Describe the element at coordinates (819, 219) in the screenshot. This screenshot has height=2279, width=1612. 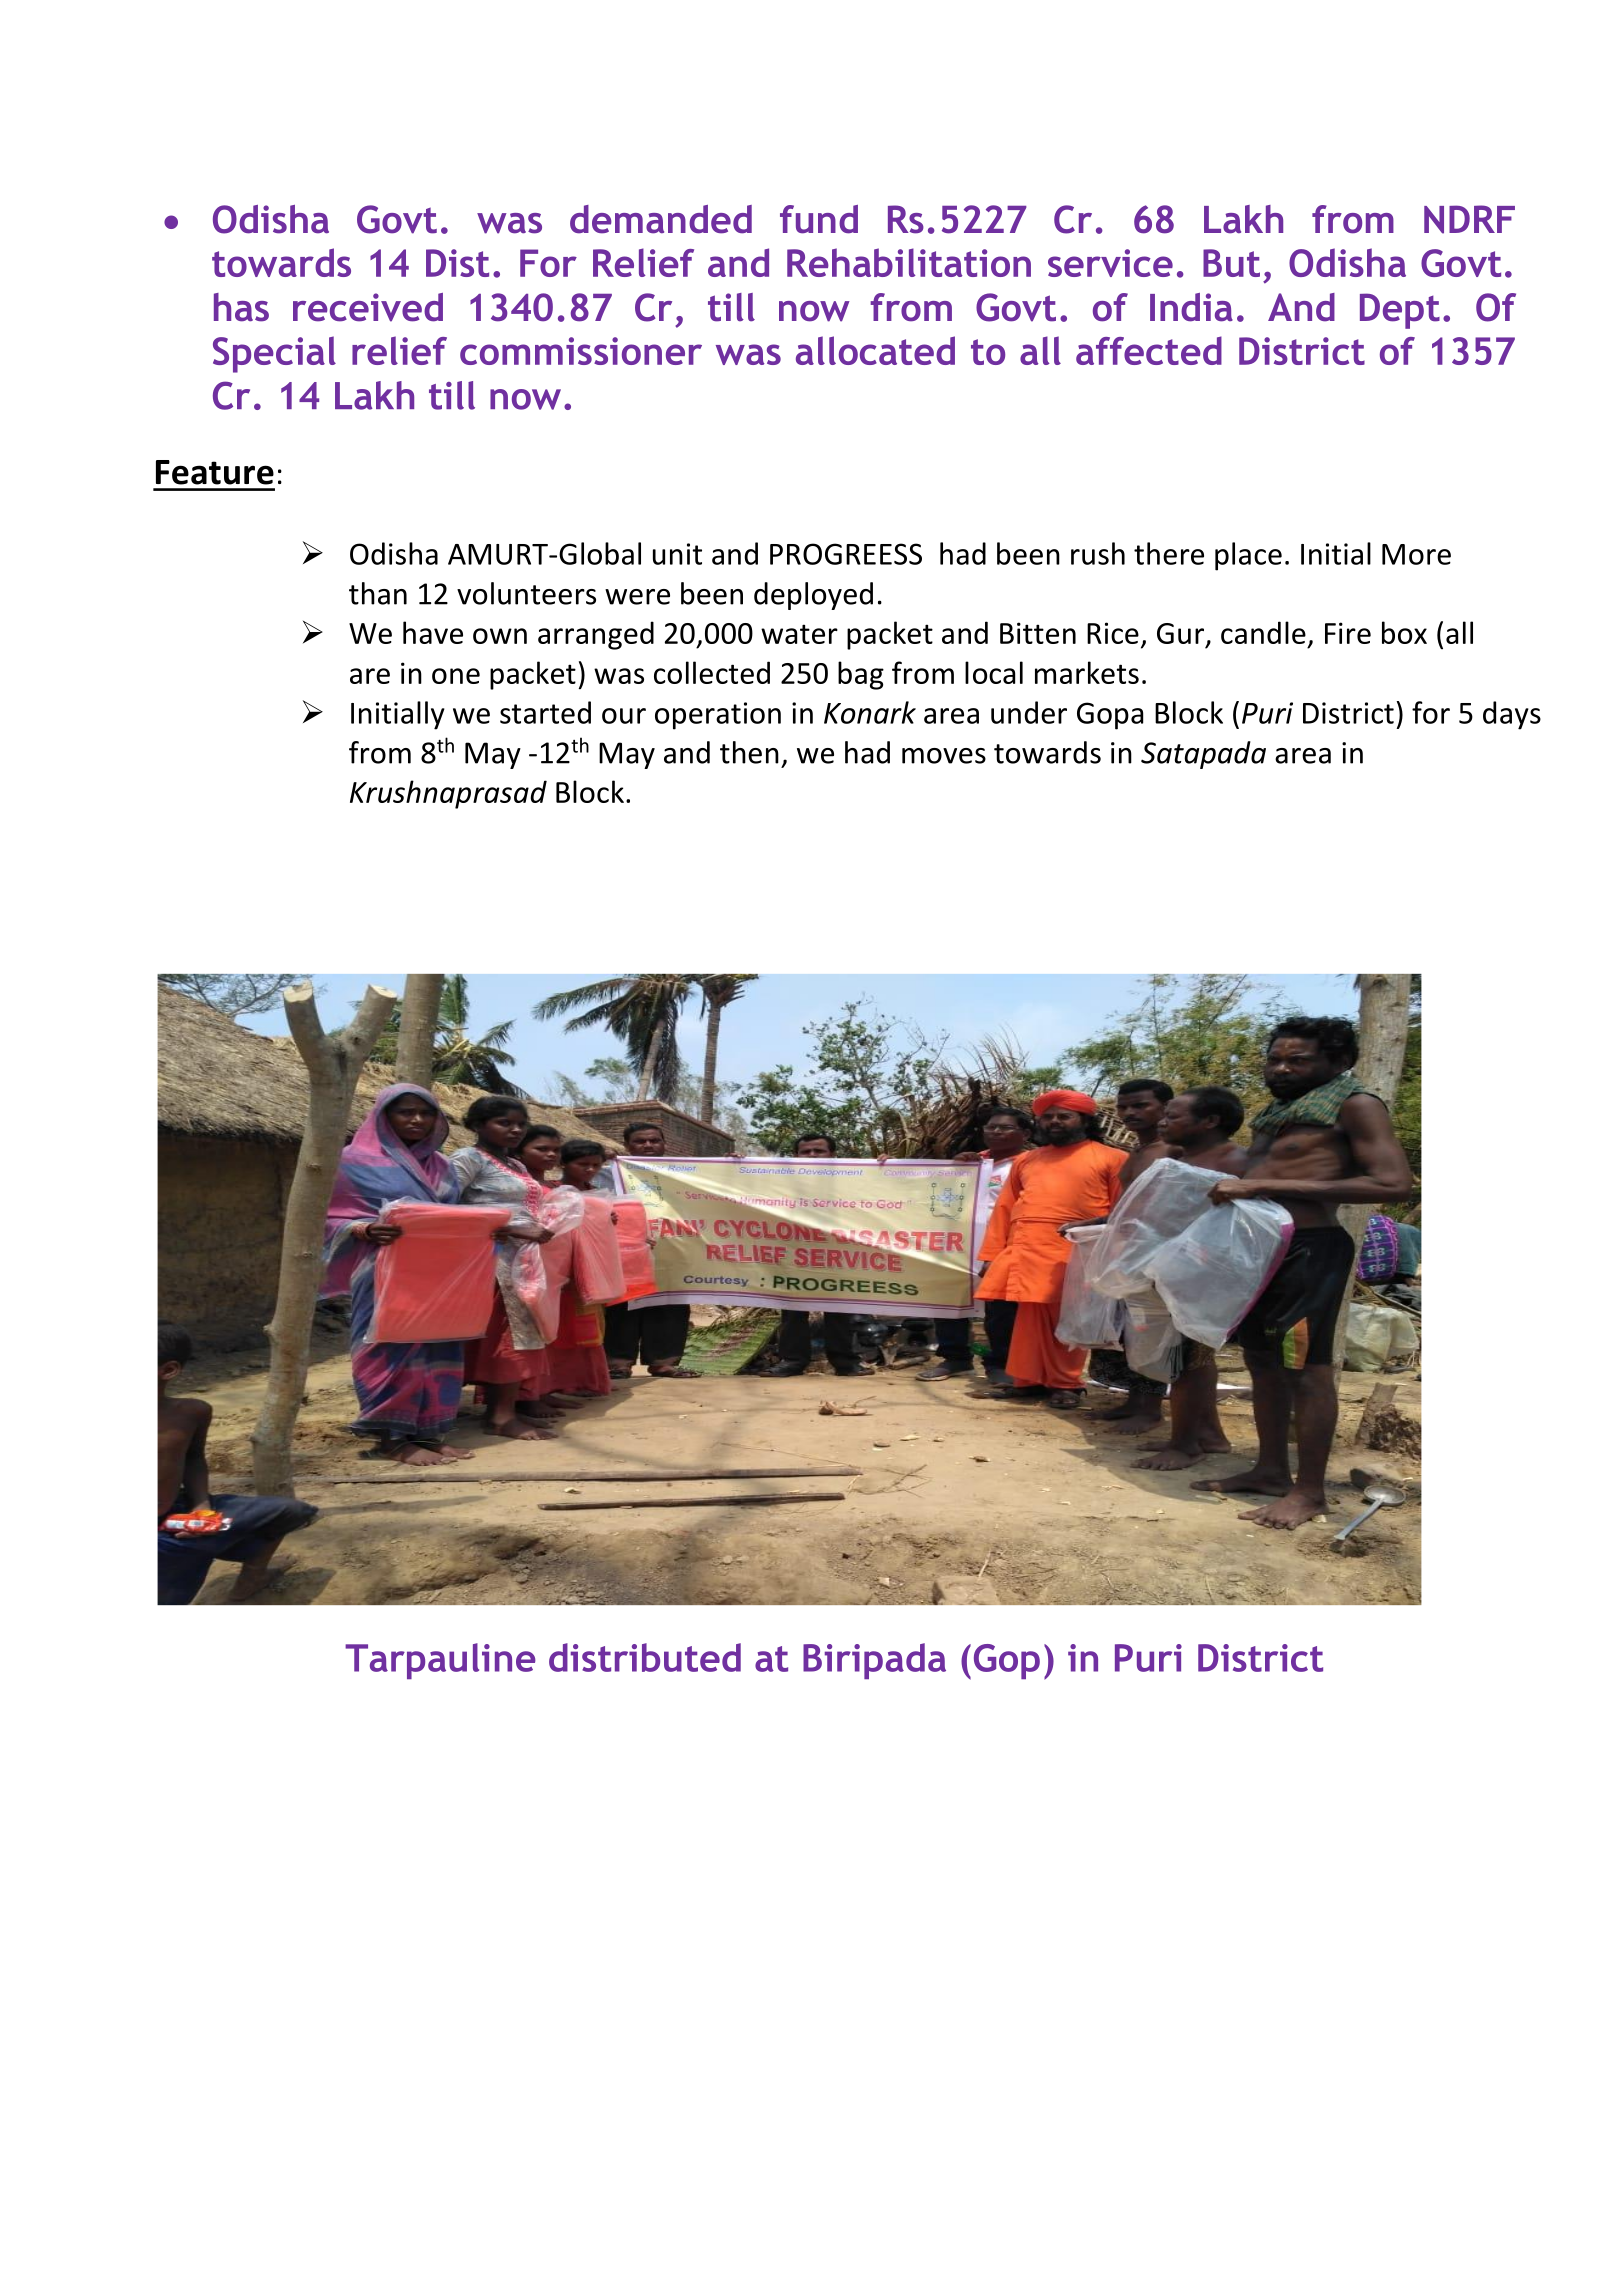
I see `fund` at that location.
